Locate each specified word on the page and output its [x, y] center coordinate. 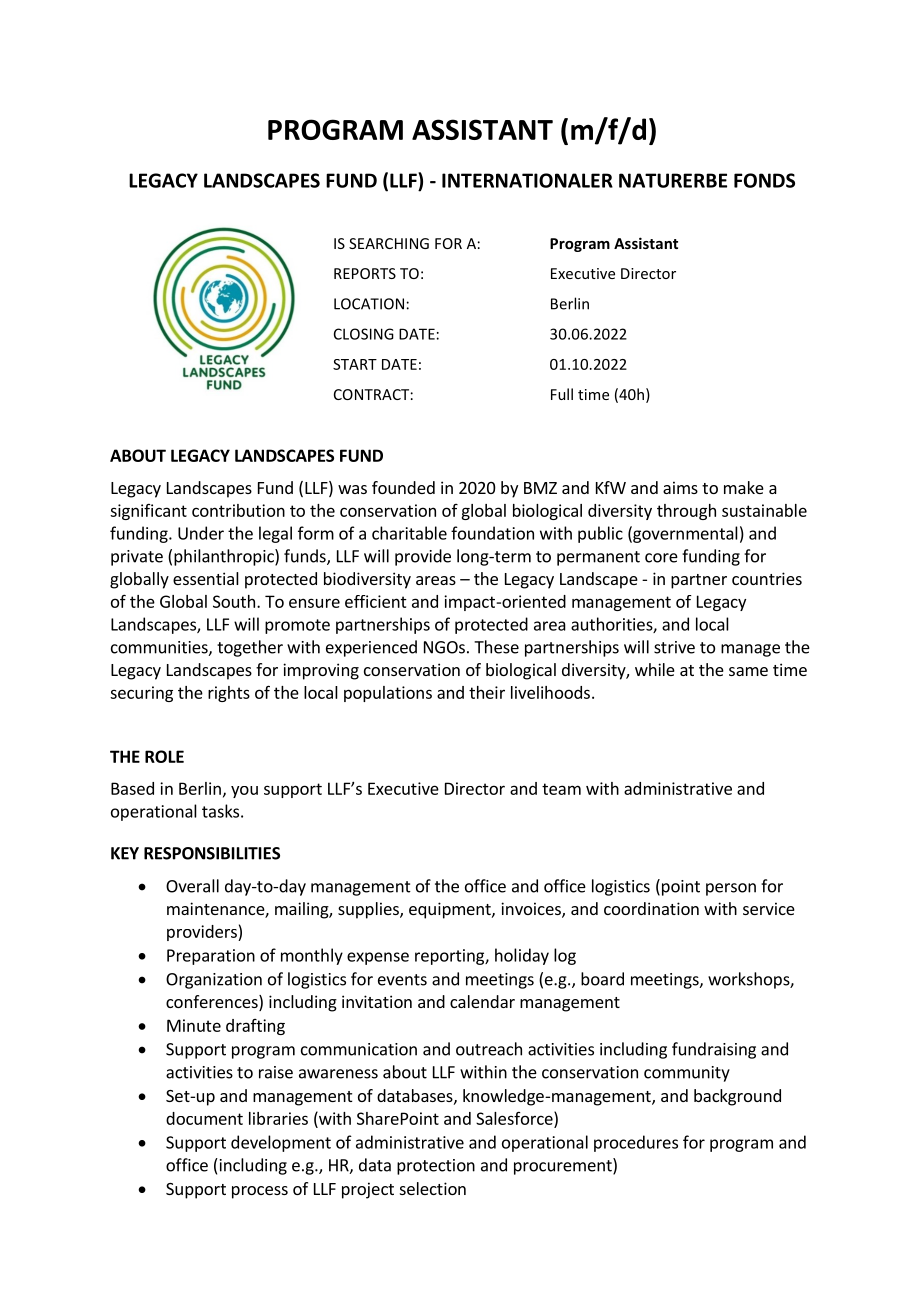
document [204, 1118]
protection [436, 1167]
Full [562, 394]
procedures [636, 1143]
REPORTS [365, 273]
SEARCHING [389, 243]
